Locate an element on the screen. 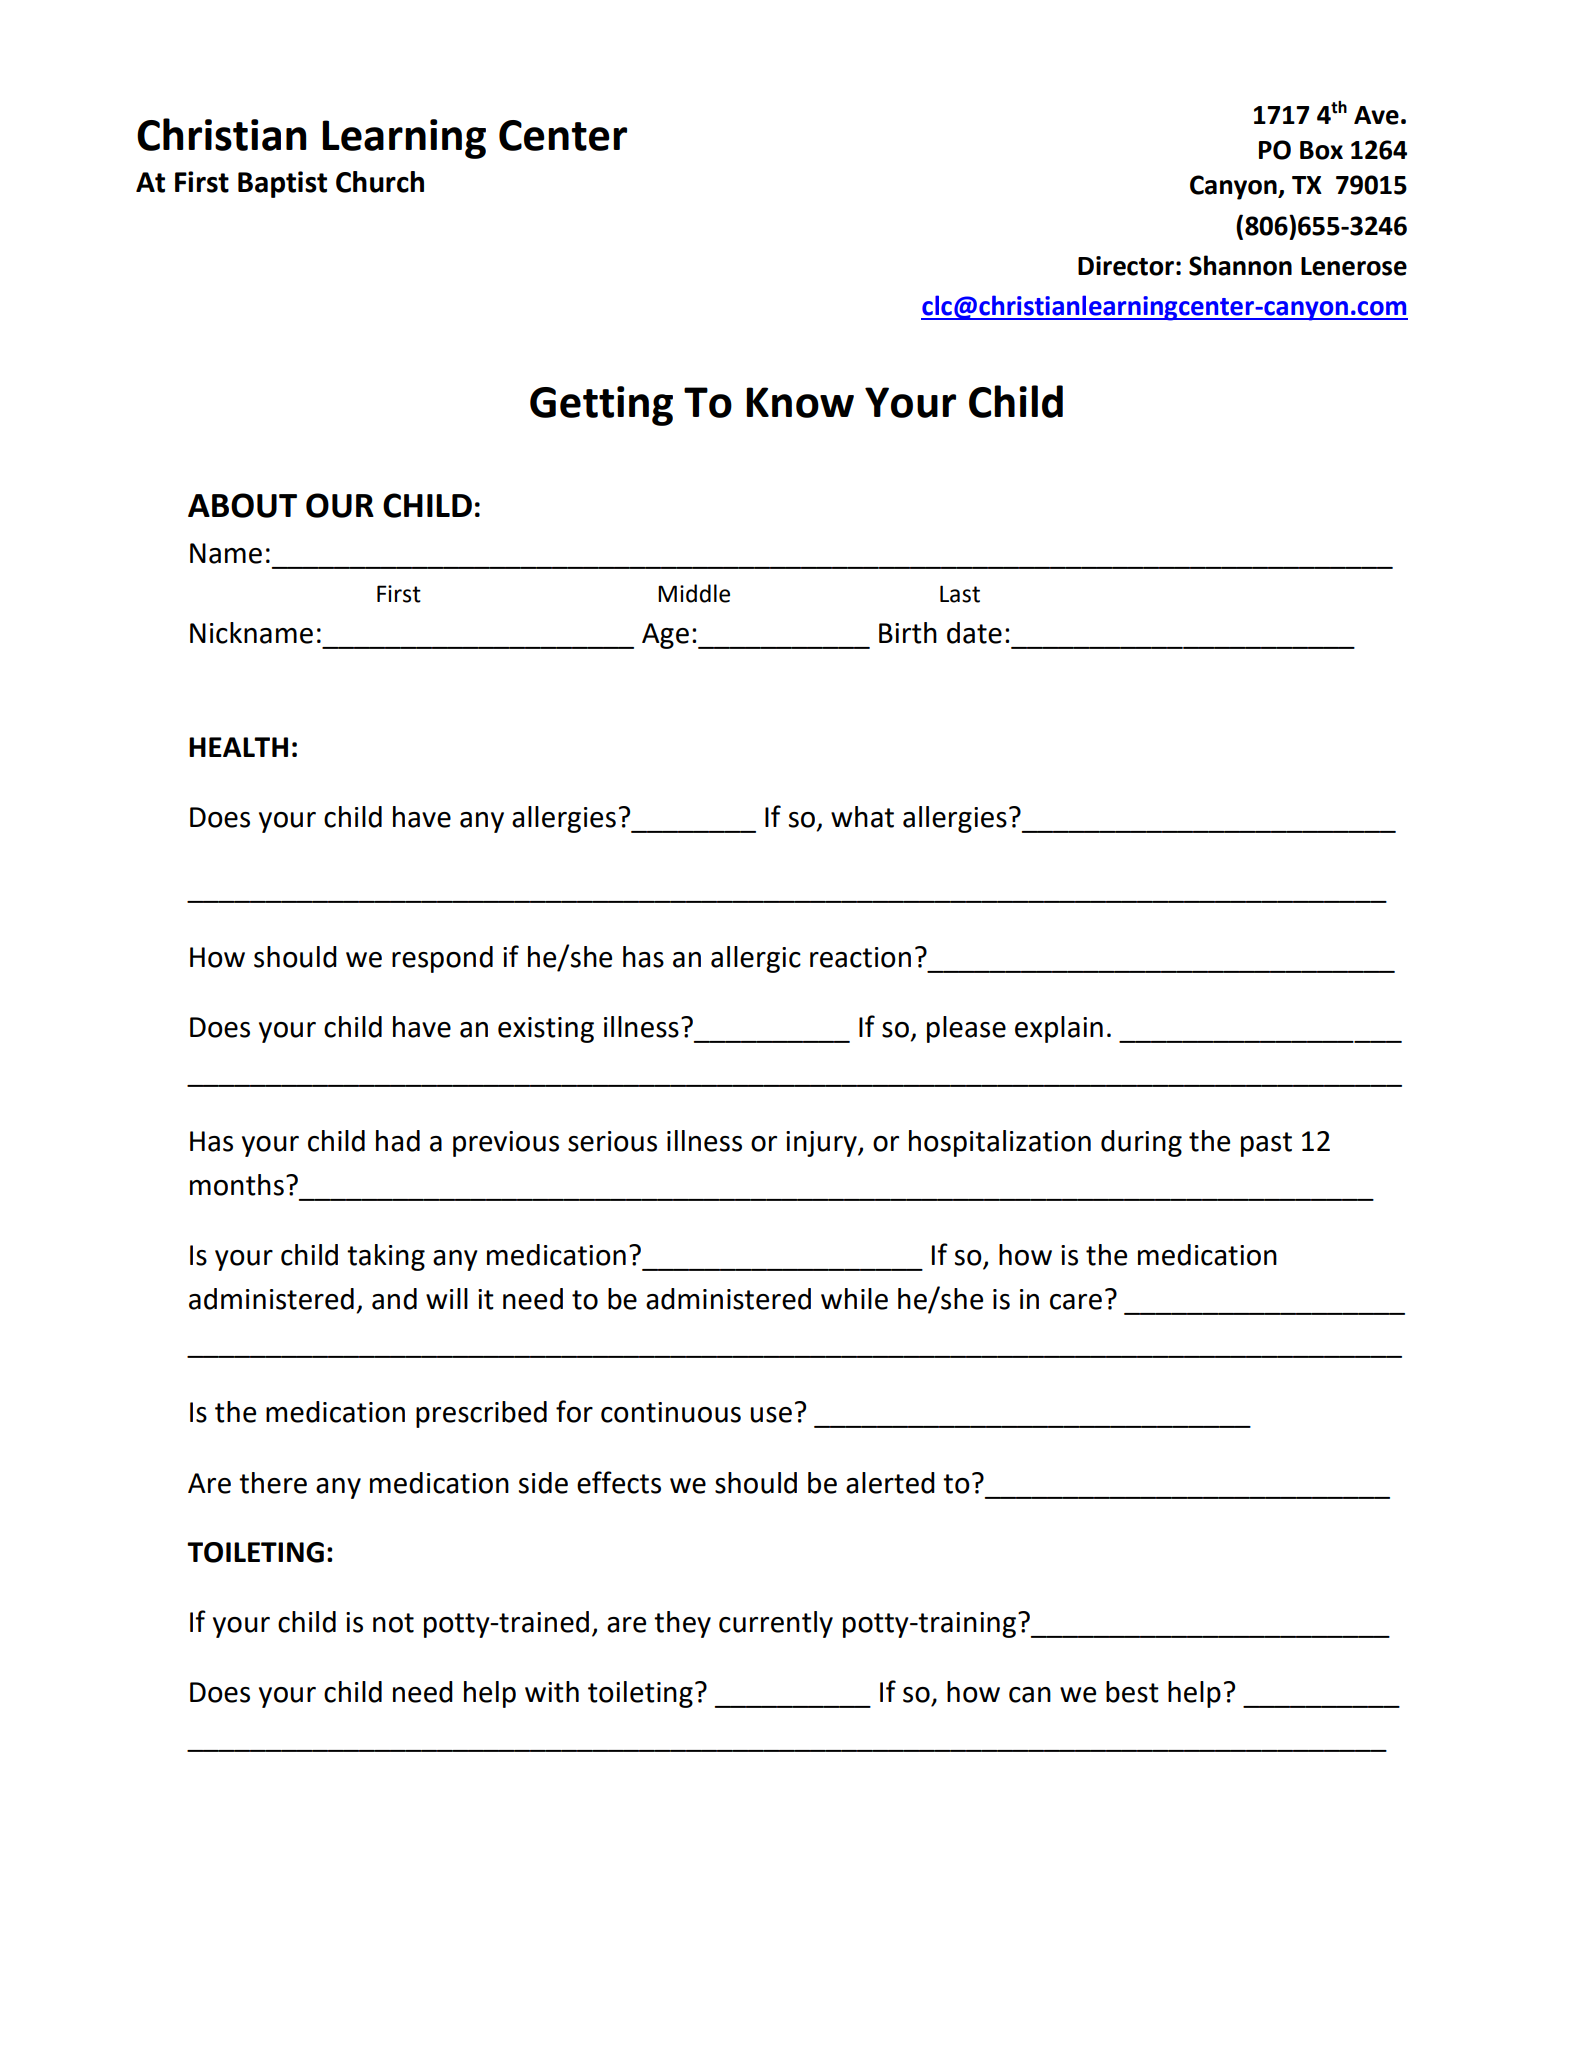 The image size is (1595, 2064). Last is located at coordinates (960, 594).
